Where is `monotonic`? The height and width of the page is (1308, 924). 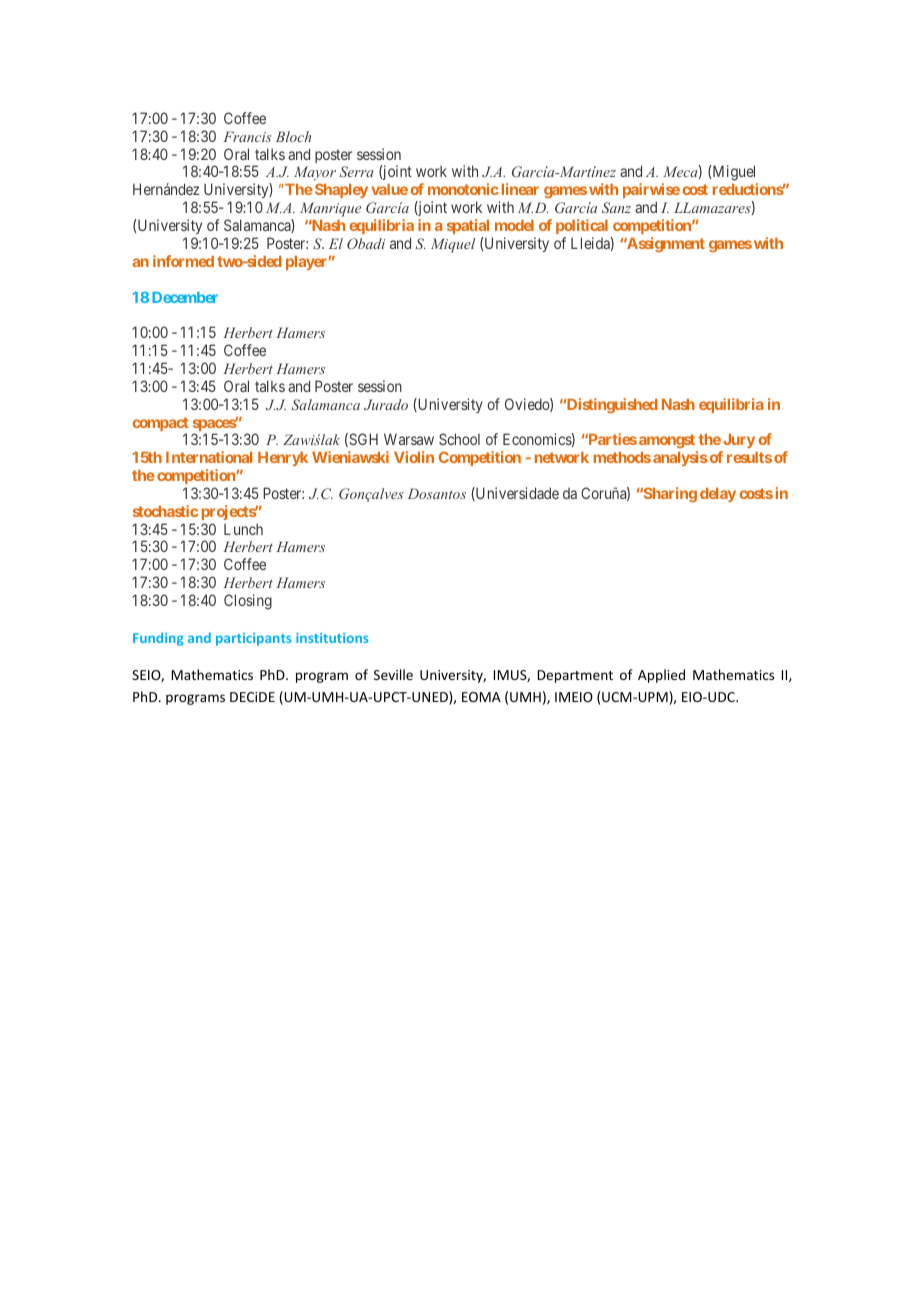
monotonic is located at coordinates (463, 189).
